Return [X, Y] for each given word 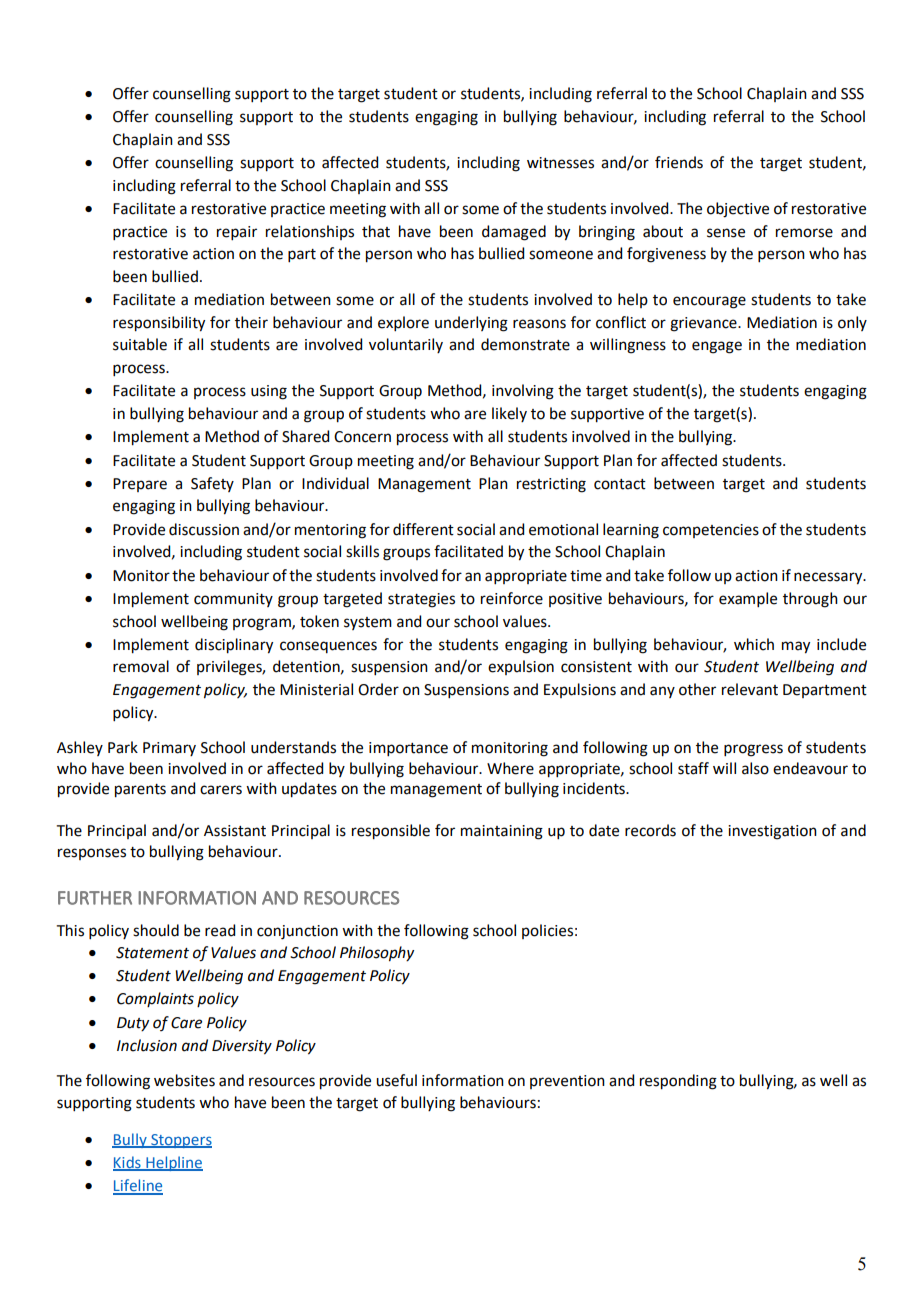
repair [237, 233]
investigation [772, 832]
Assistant [235, 831]
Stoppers [180, 1141]
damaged [514, 233]
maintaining [502, 832]
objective [738, 210]
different [423, 529]
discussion [204, 529]
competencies [711, 531]
